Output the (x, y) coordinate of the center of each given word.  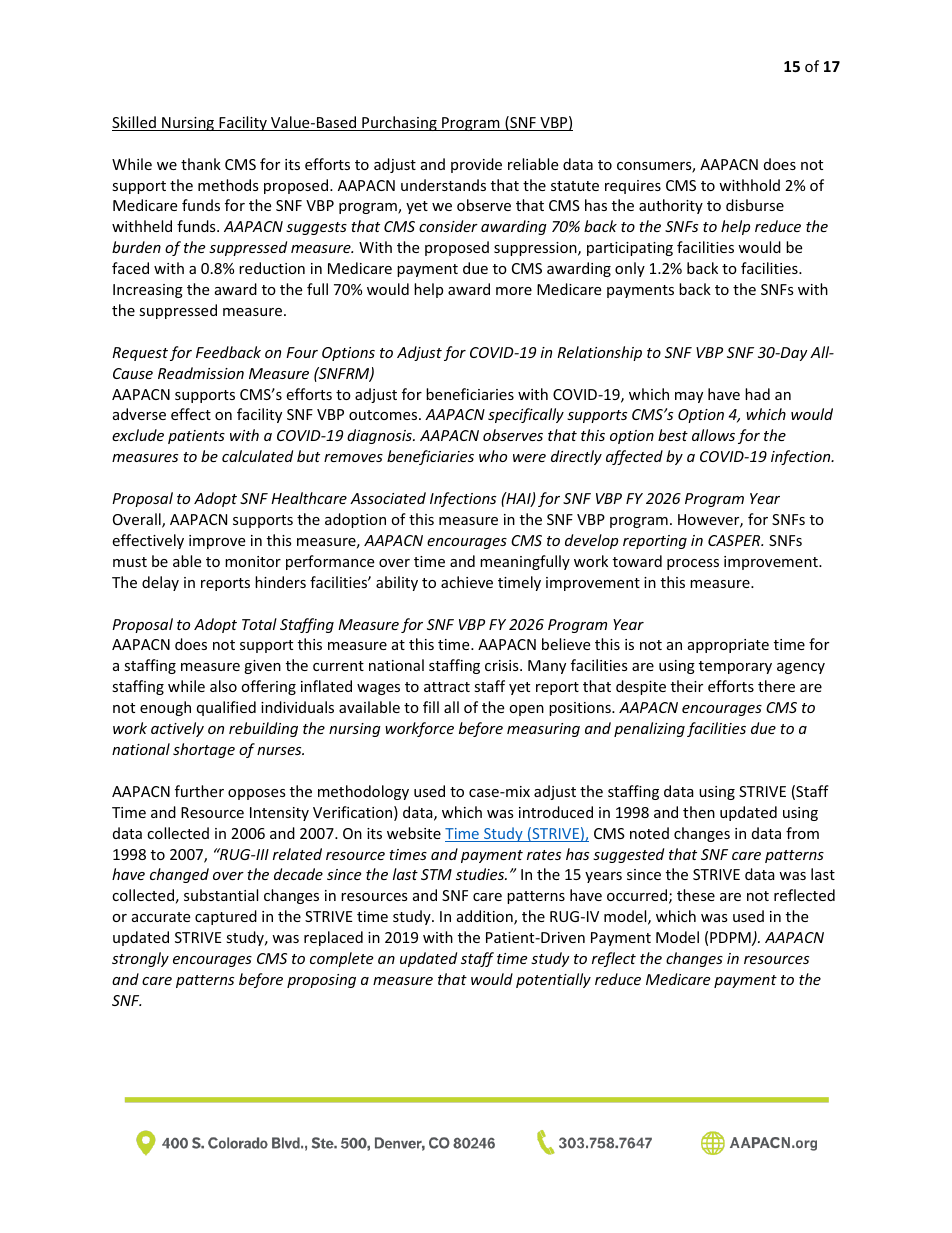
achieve (467, 582)
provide (476, 165)
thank (201, 164)
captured (226, 917)
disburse (755, 205)
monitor (253, 561)
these (696, 895)
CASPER (735, 540)
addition (486, 917)
